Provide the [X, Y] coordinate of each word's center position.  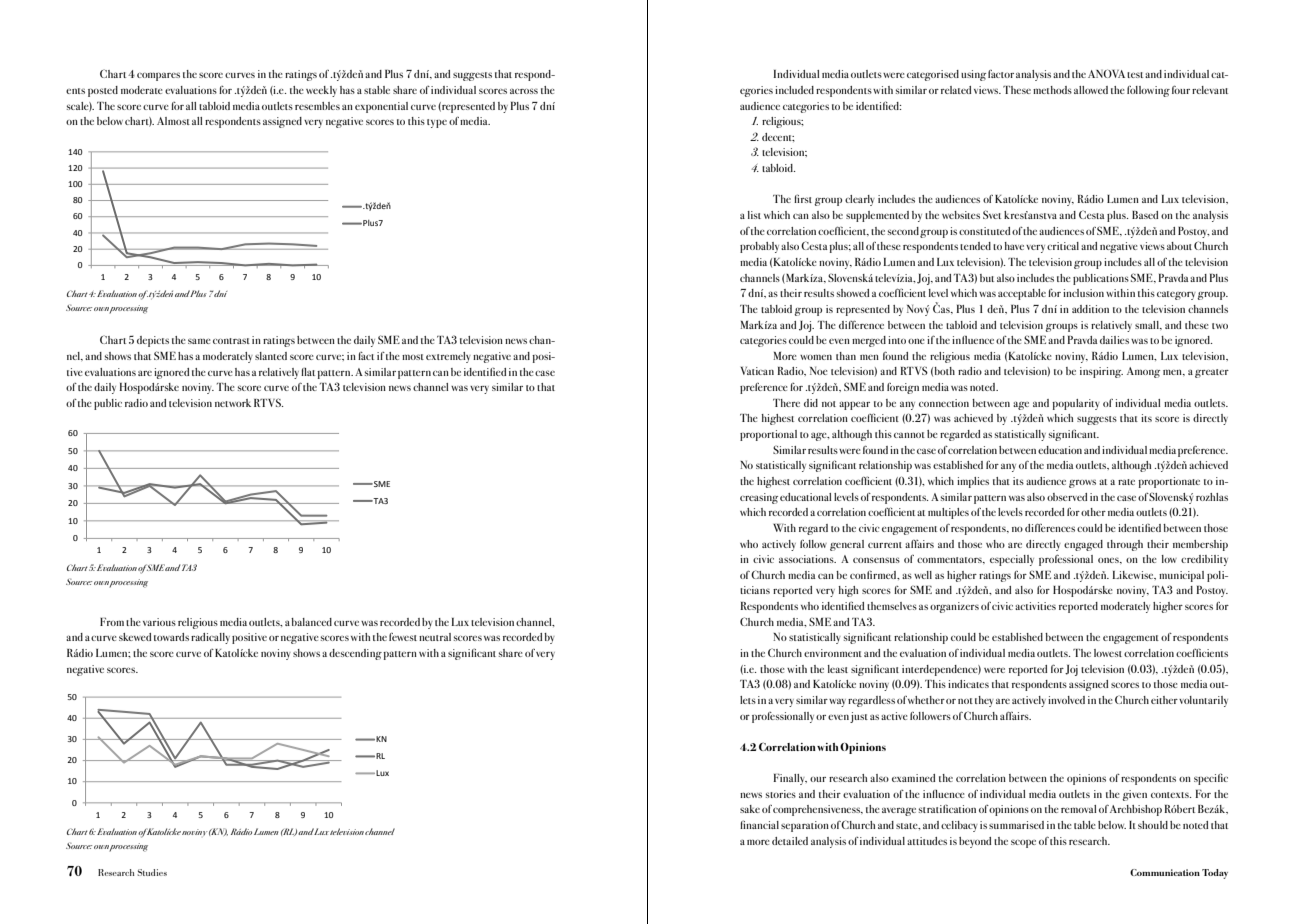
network [233, 403]
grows [1082, 483]
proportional [768, 435]
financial [759, 824]
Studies [152, 872]
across [524, 91]
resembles [317, 106]
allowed [1091, 90]
